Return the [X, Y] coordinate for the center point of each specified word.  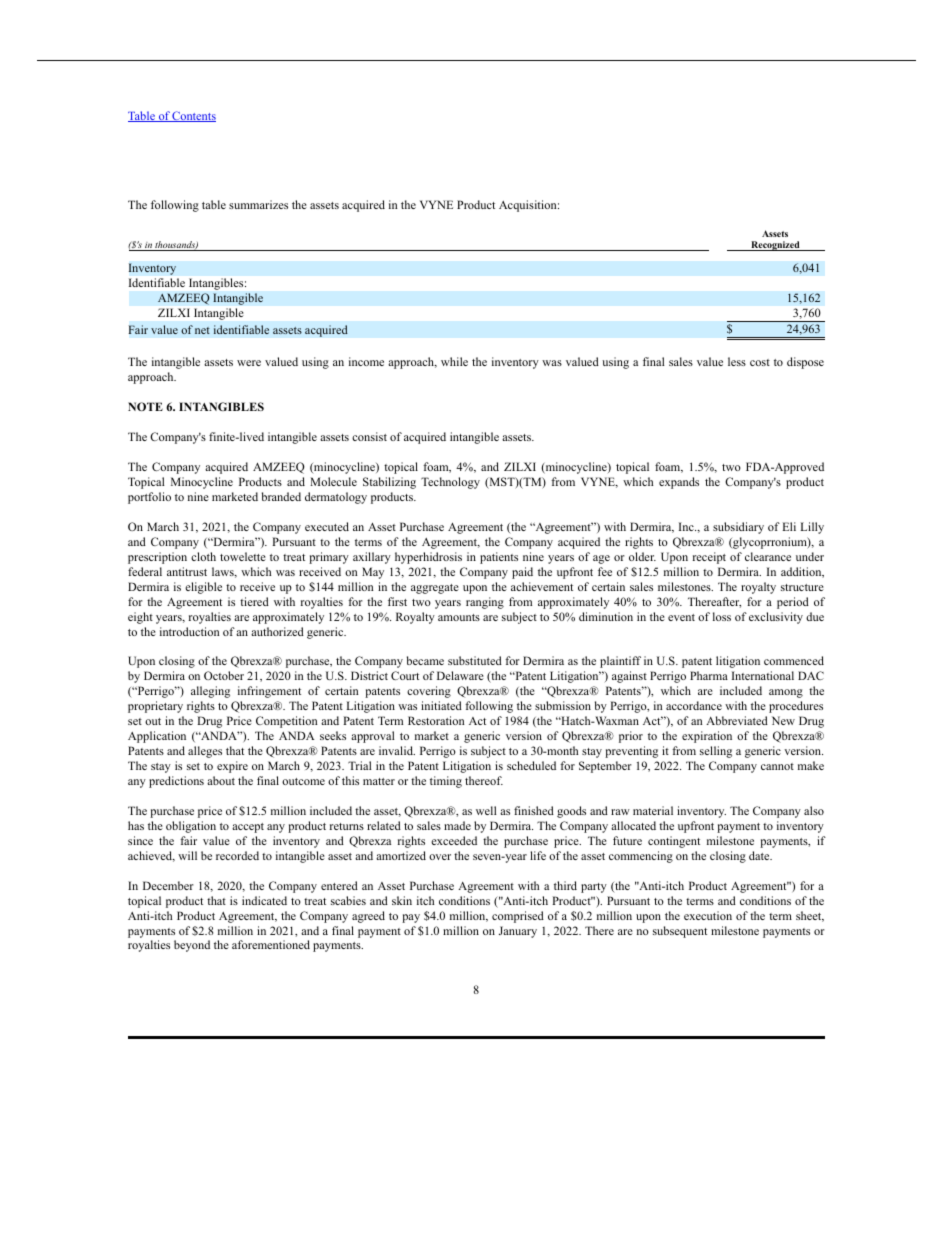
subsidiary [738, 528]
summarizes [258, 204]
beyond [192, 946]
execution [708, 915]
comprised [518, 917]
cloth [203, 556]
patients [499, 558]
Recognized [775, 246]
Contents [193, 116]
